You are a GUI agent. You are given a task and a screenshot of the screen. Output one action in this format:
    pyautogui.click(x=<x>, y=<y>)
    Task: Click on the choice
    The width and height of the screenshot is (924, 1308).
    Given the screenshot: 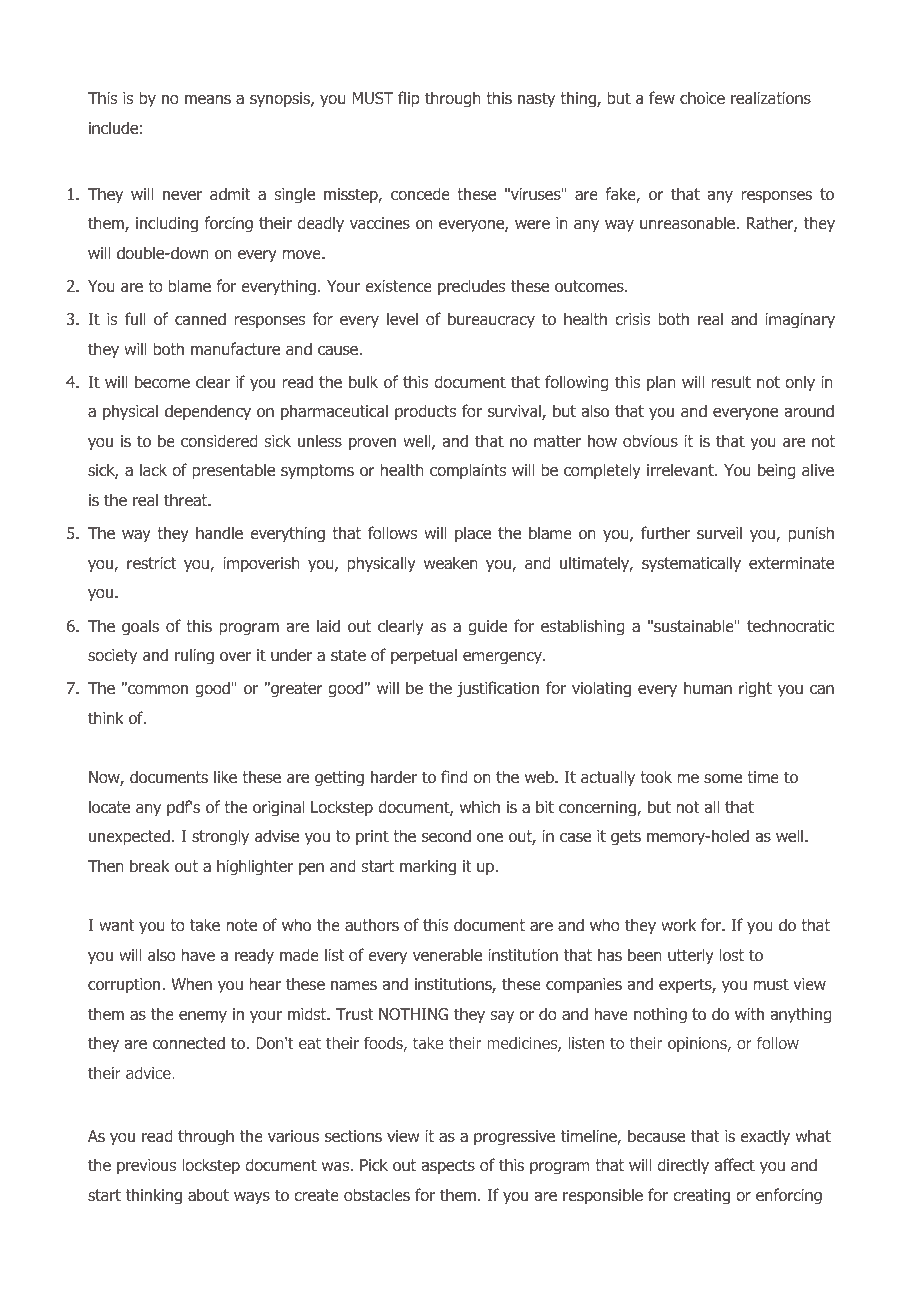 What is the action you would take?
    pyautogui.click(x=702, y=97)
